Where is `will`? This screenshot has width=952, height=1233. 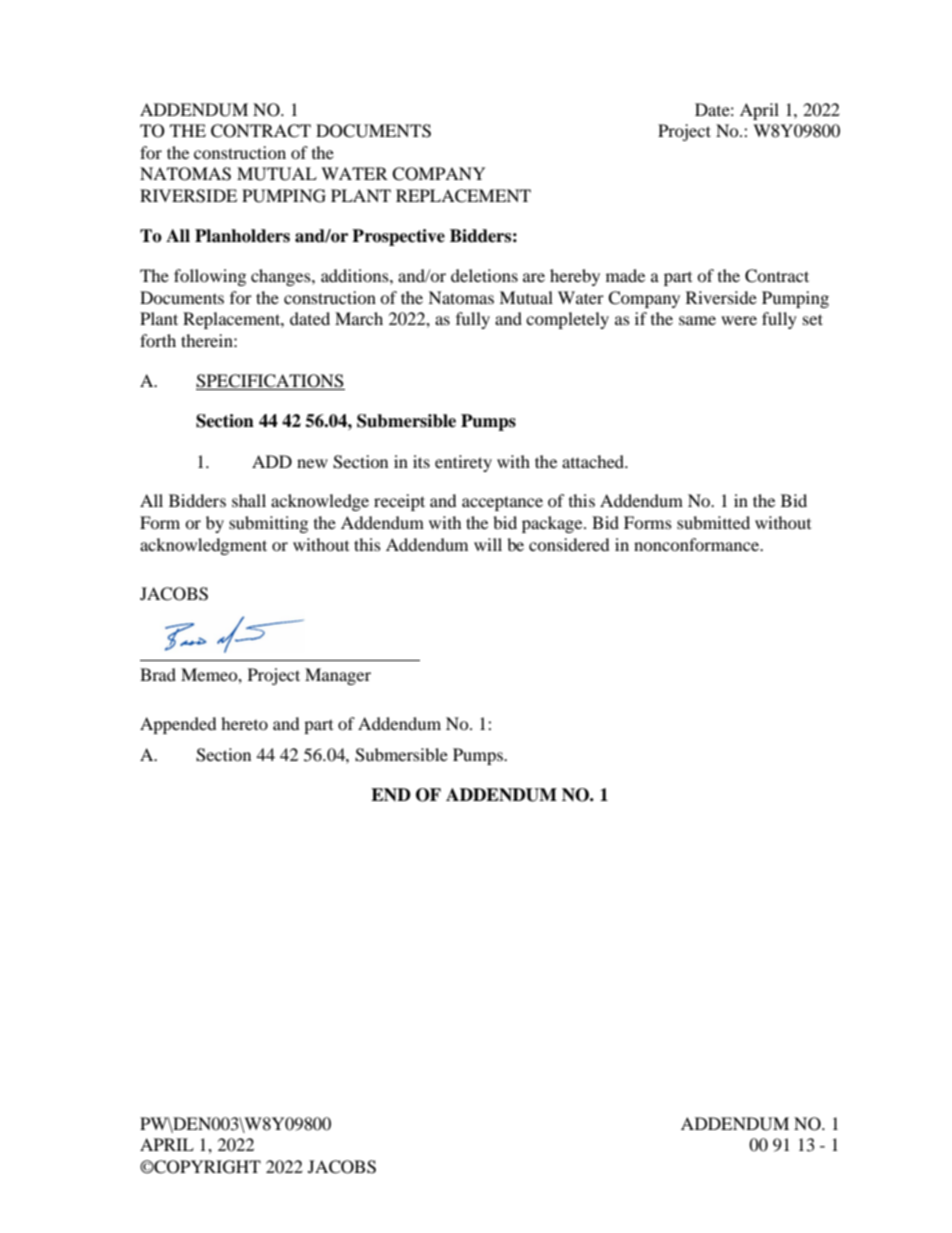
will is located at coordinates (488, 544).
